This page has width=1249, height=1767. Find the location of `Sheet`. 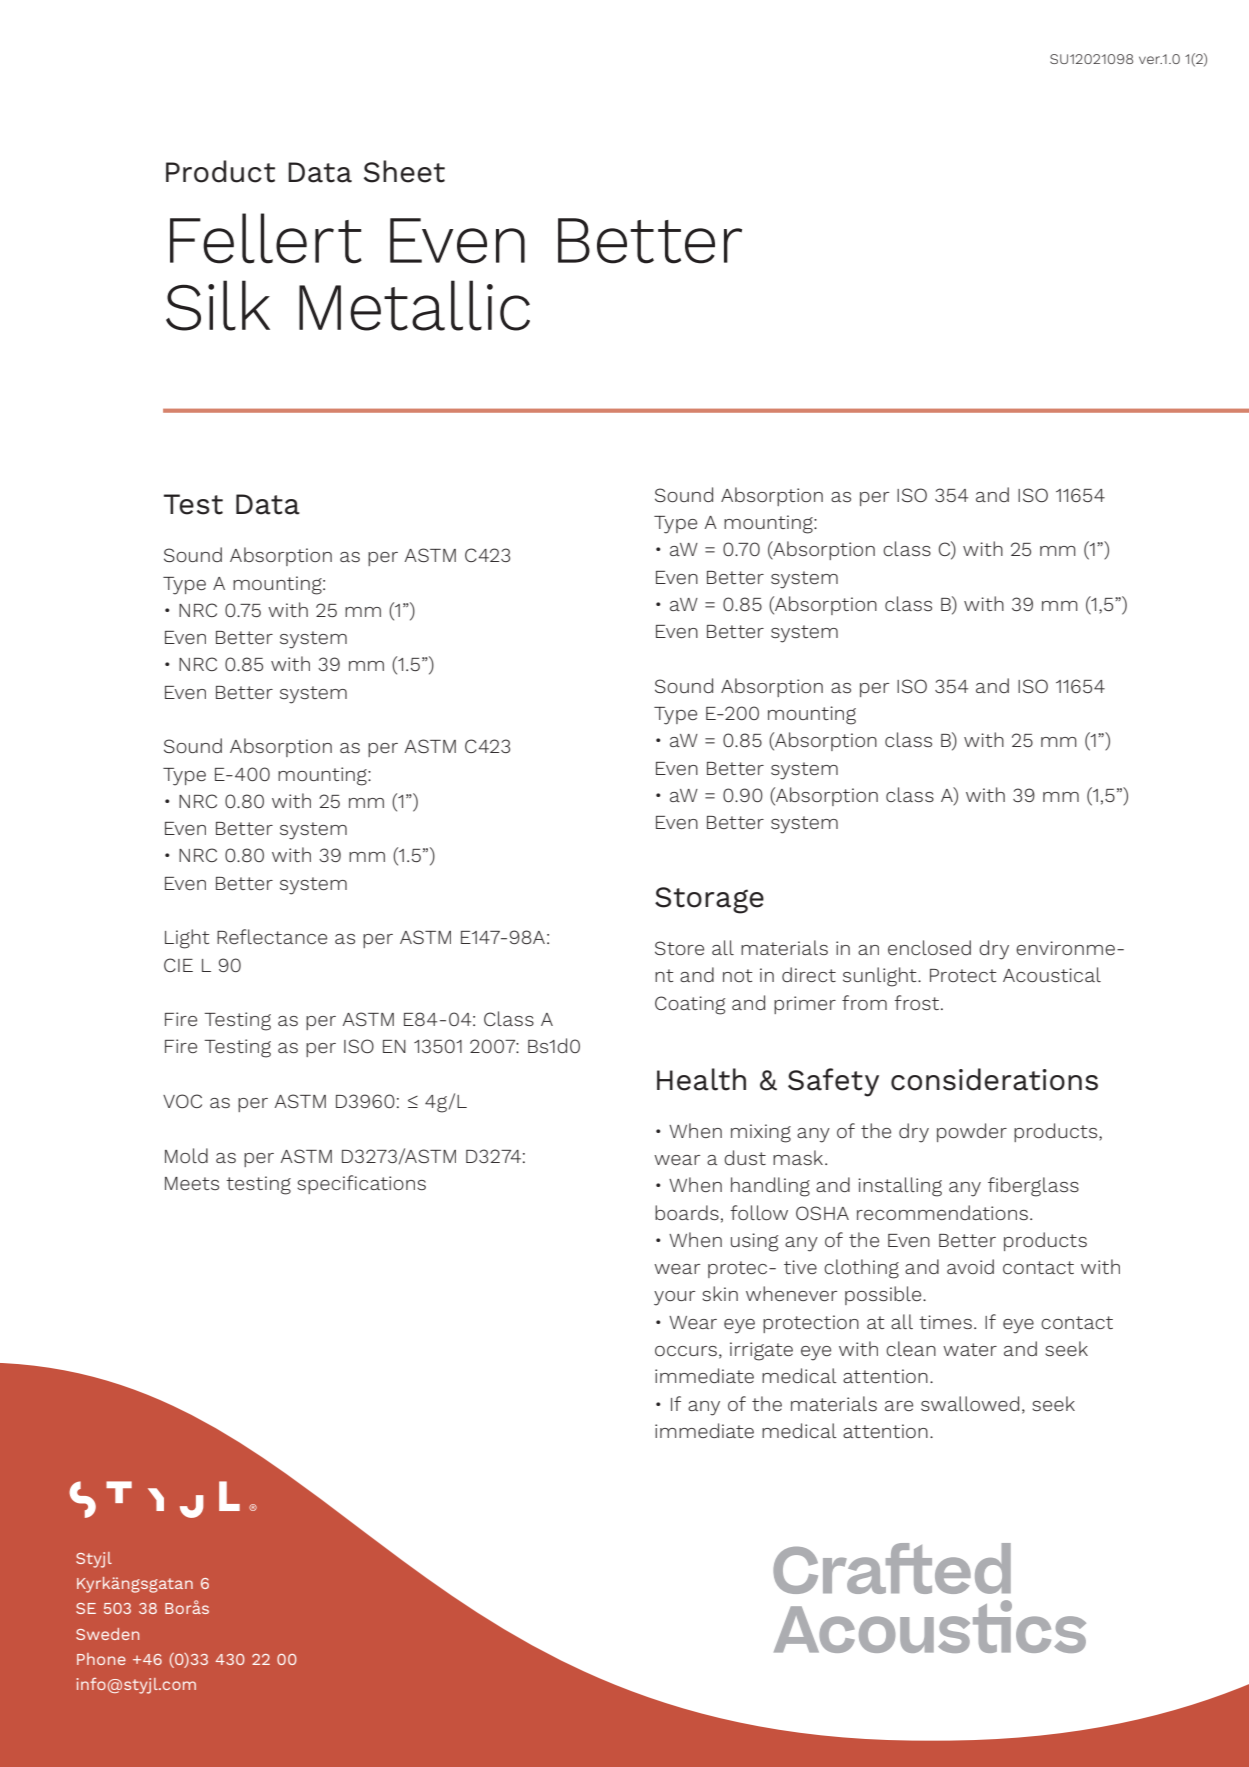

Sheet is located at coordinates (404, 171).
